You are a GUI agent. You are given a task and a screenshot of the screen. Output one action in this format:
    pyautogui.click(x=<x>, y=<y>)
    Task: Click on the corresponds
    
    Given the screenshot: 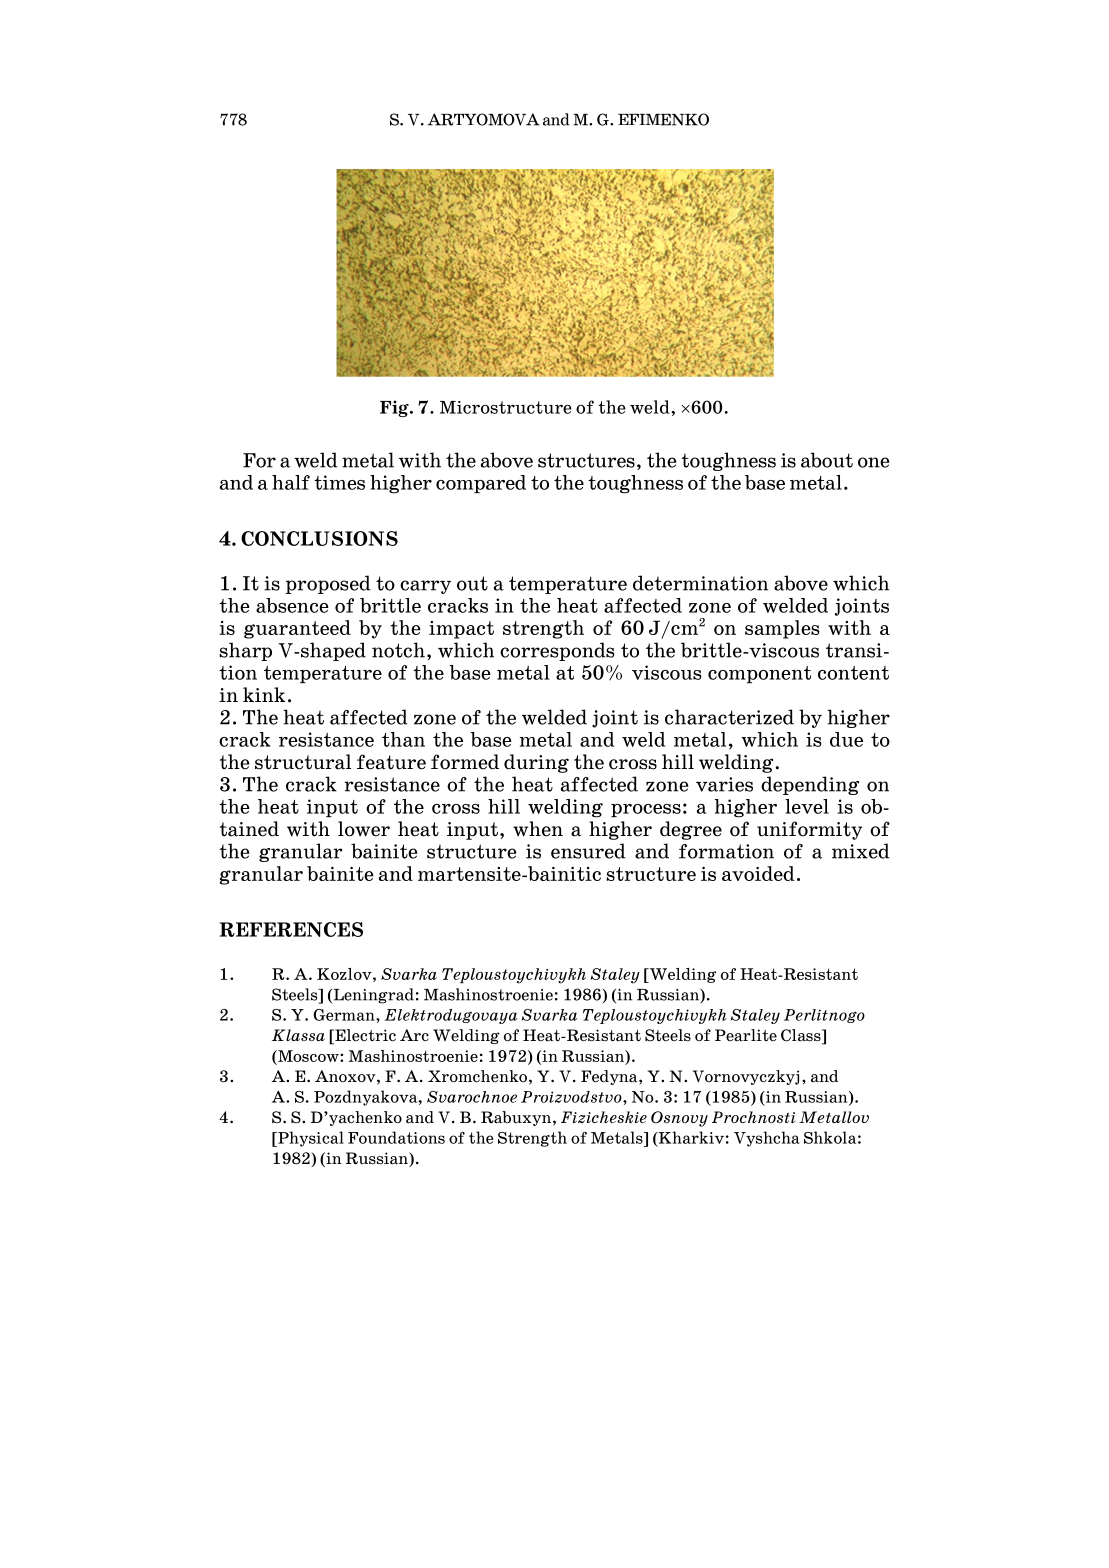 What is the action you would take?
    pyautogui.click(x=557, y=651)
